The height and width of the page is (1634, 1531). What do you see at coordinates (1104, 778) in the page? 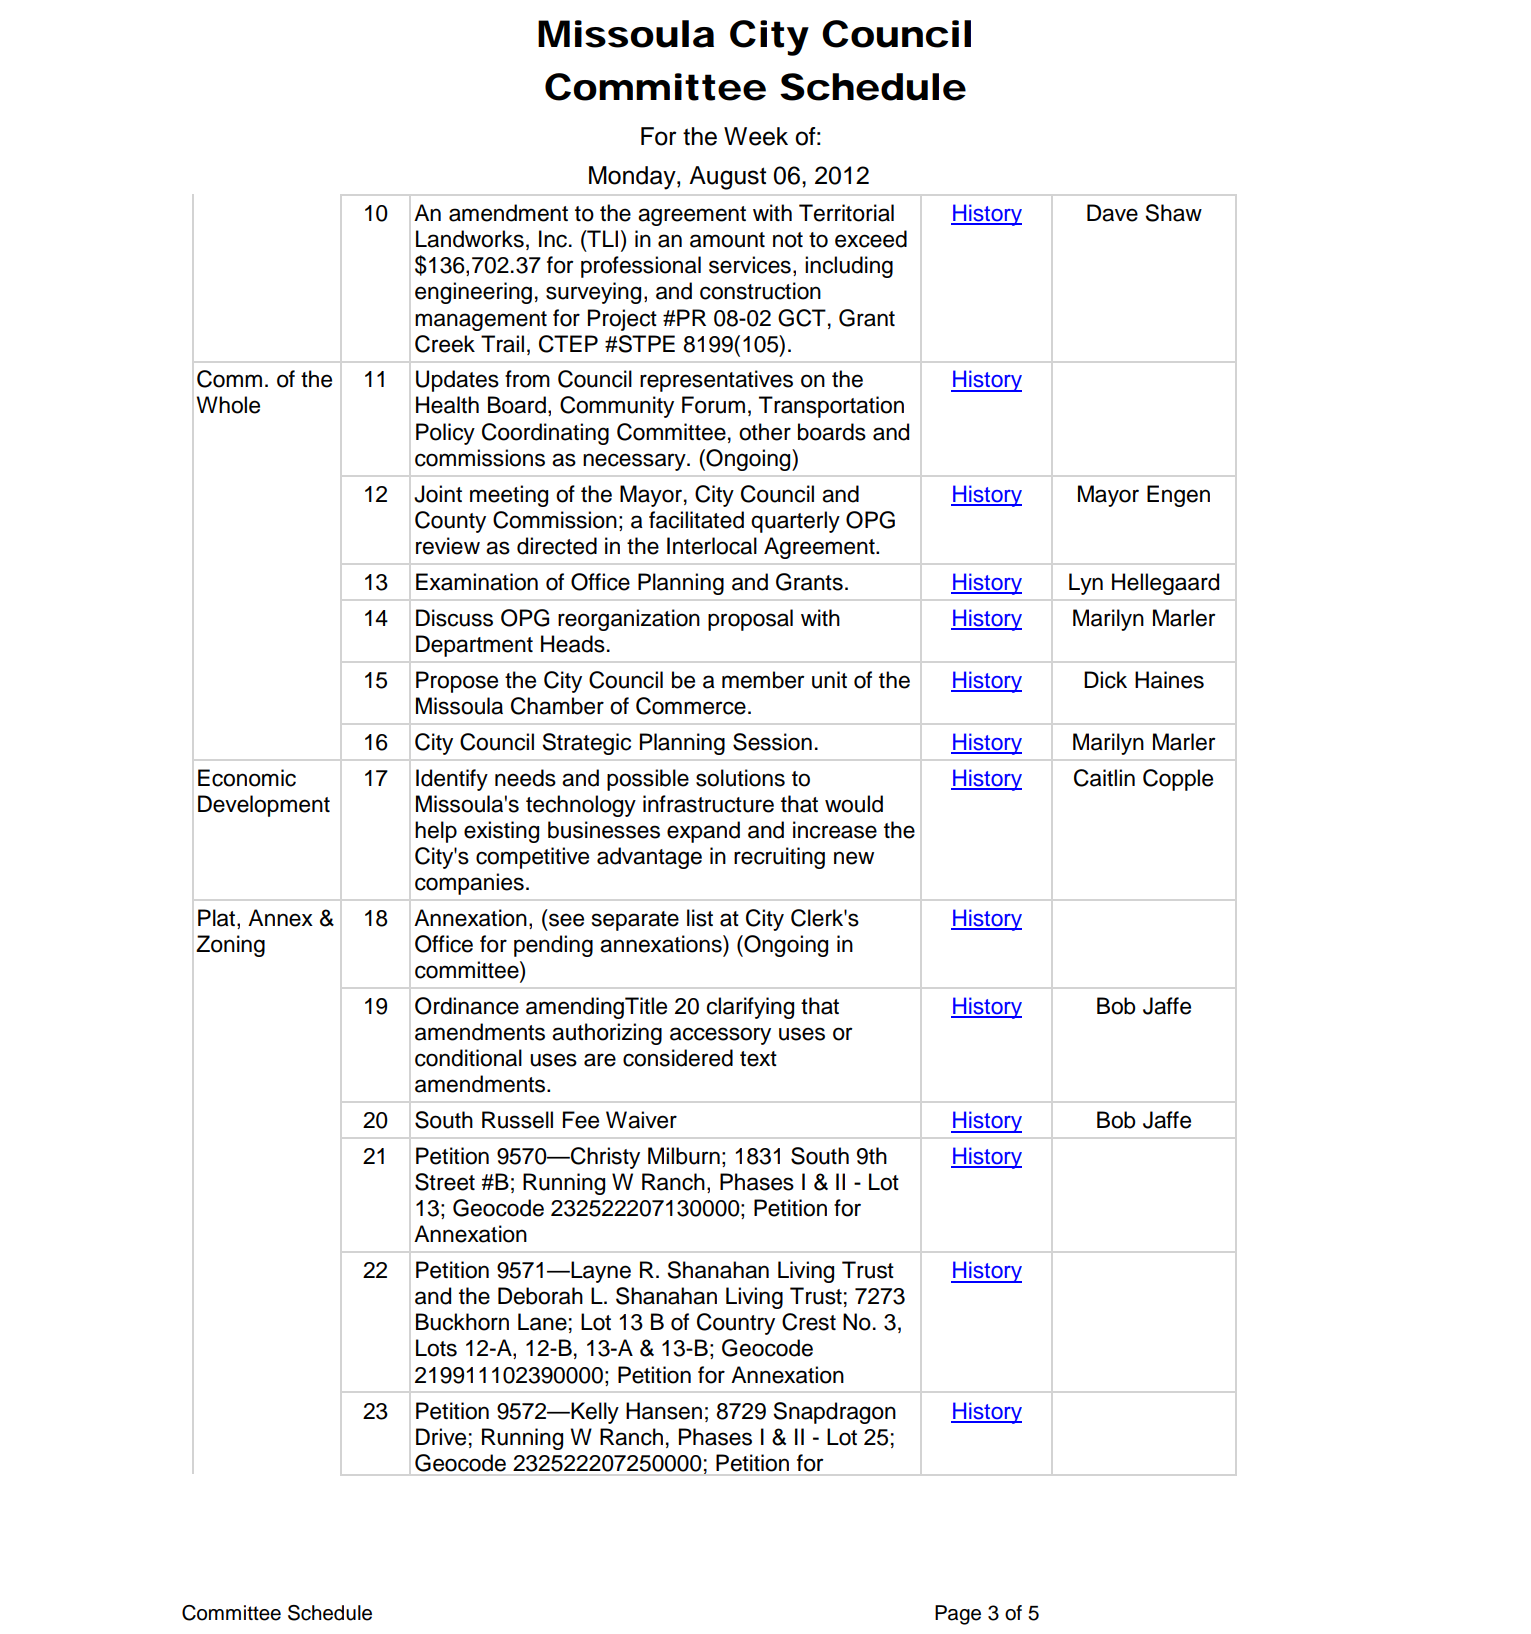
I see `Caitlin` at bounding box center [1104, 778].
